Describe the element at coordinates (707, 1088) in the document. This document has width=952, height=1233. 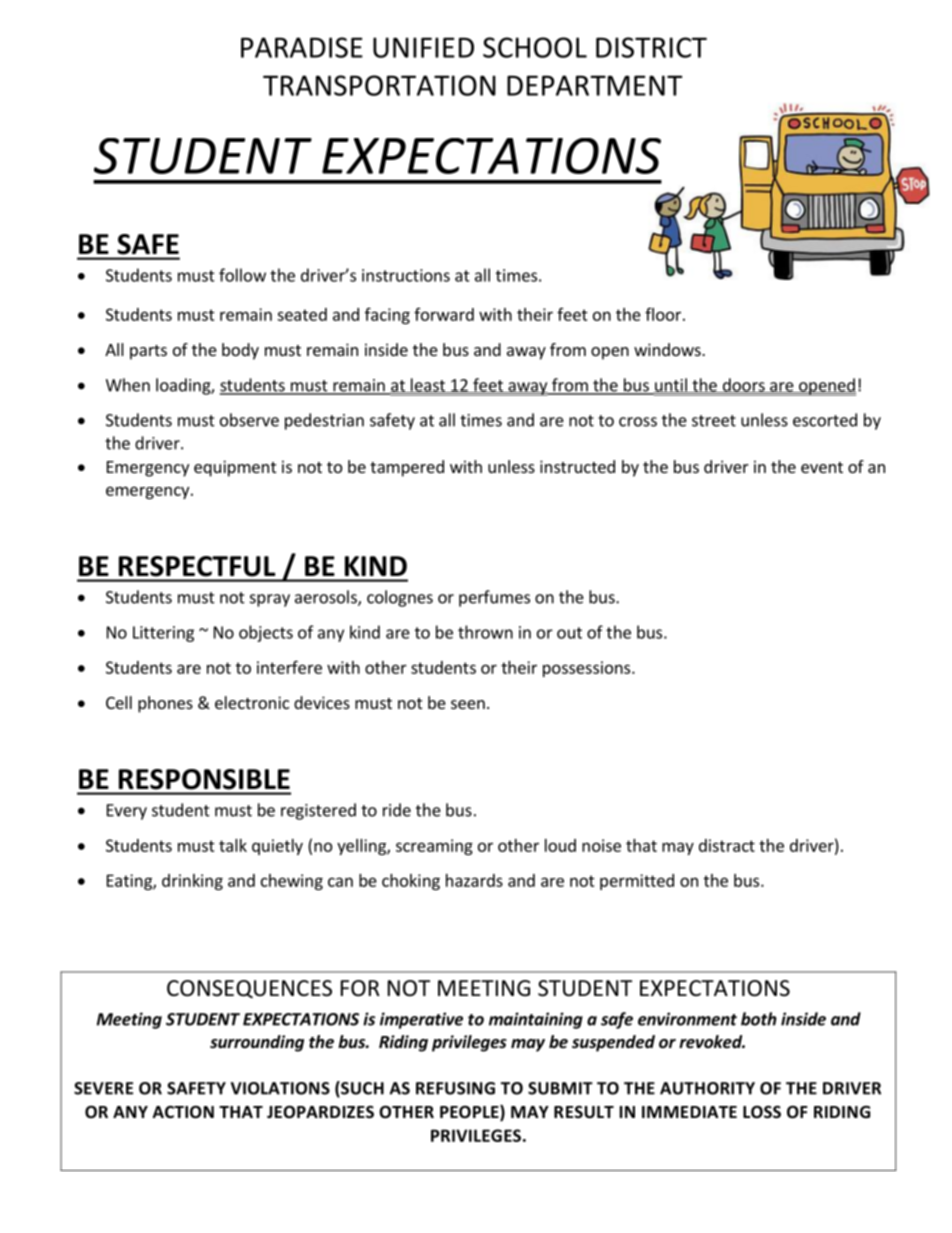
I see `AUTHORITY` at that location.
